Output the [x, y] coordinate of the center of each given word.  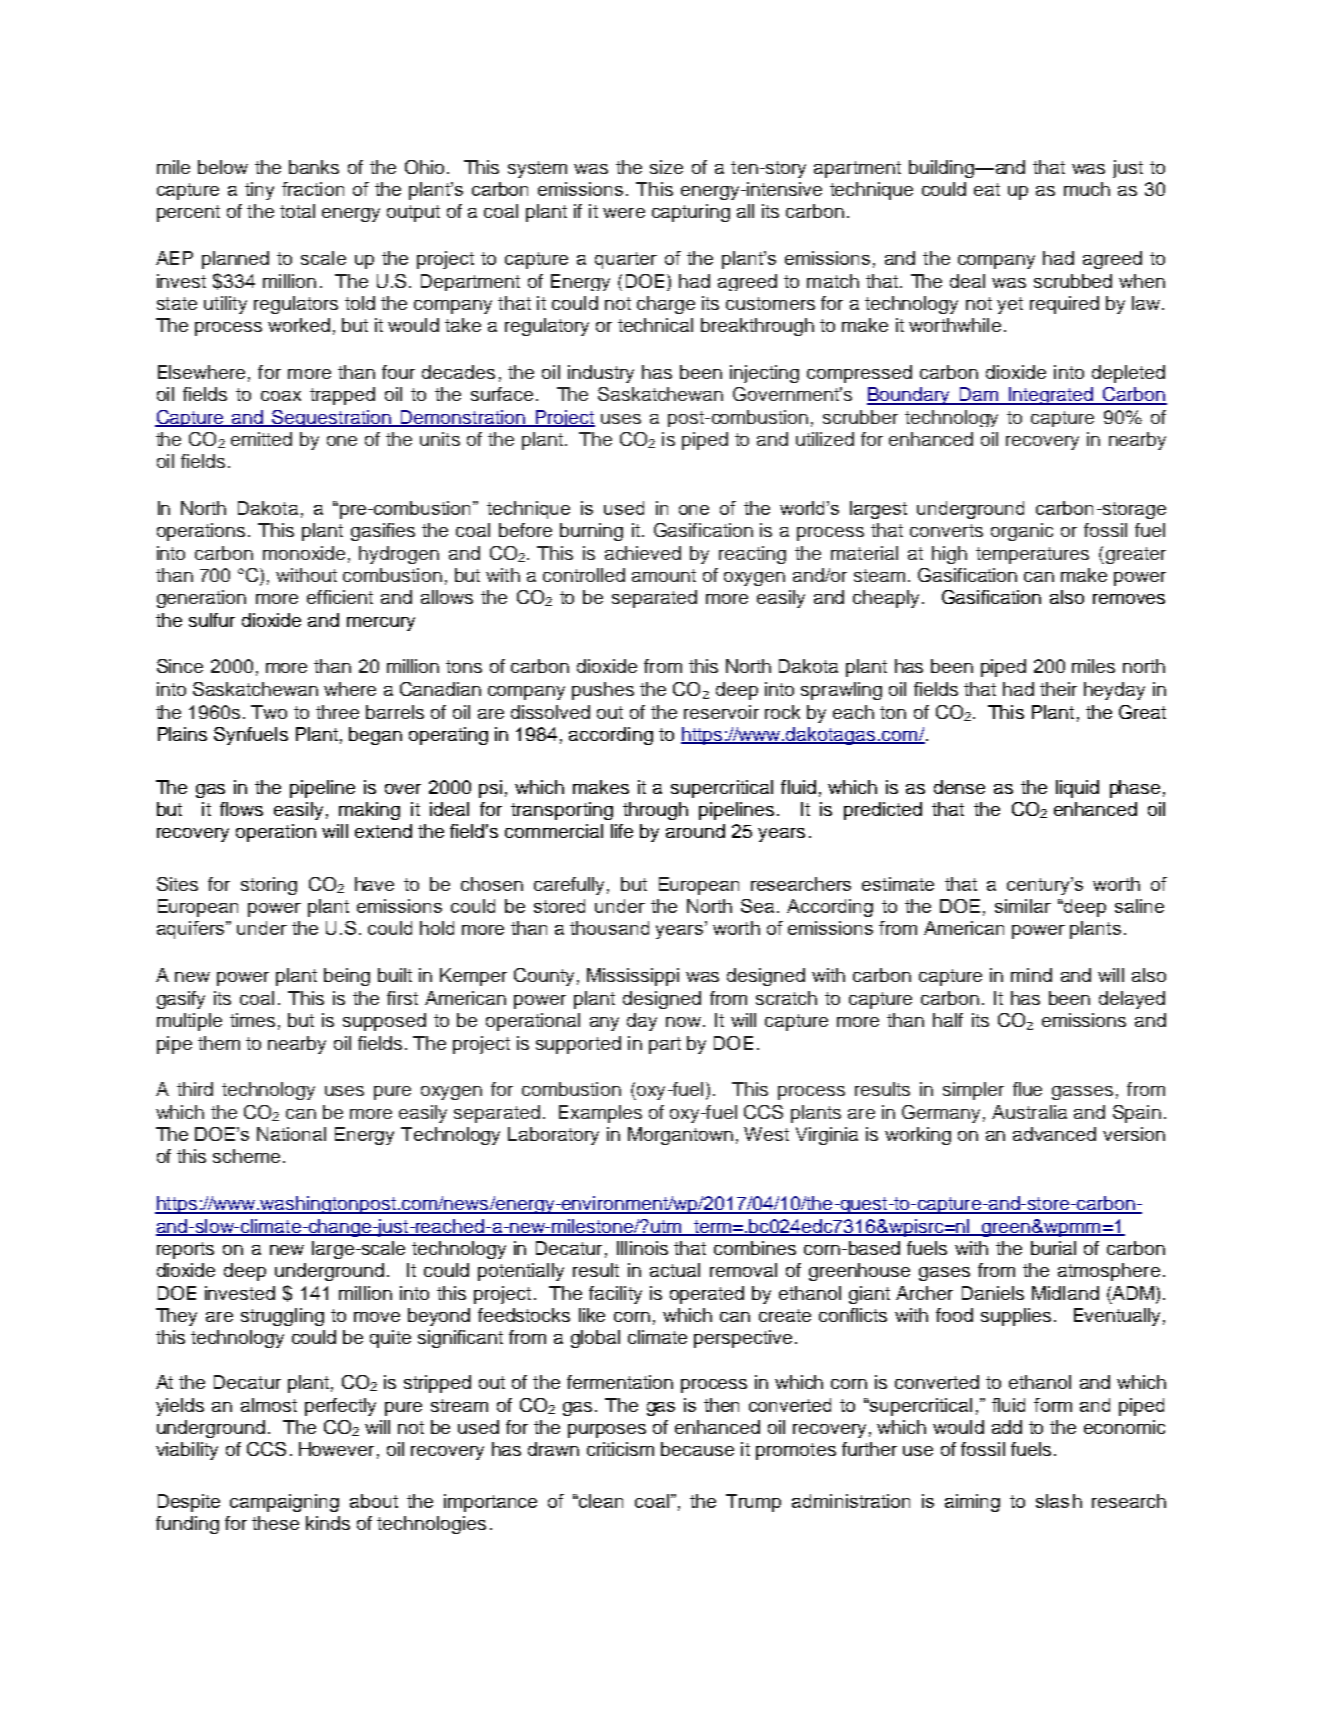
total [297, 211]
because [697, 1449]
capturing [691, 213]
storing [269, 886]
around [695, 831]
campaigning [284, 1503]
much [1087, 189]
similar [1023, 906]
